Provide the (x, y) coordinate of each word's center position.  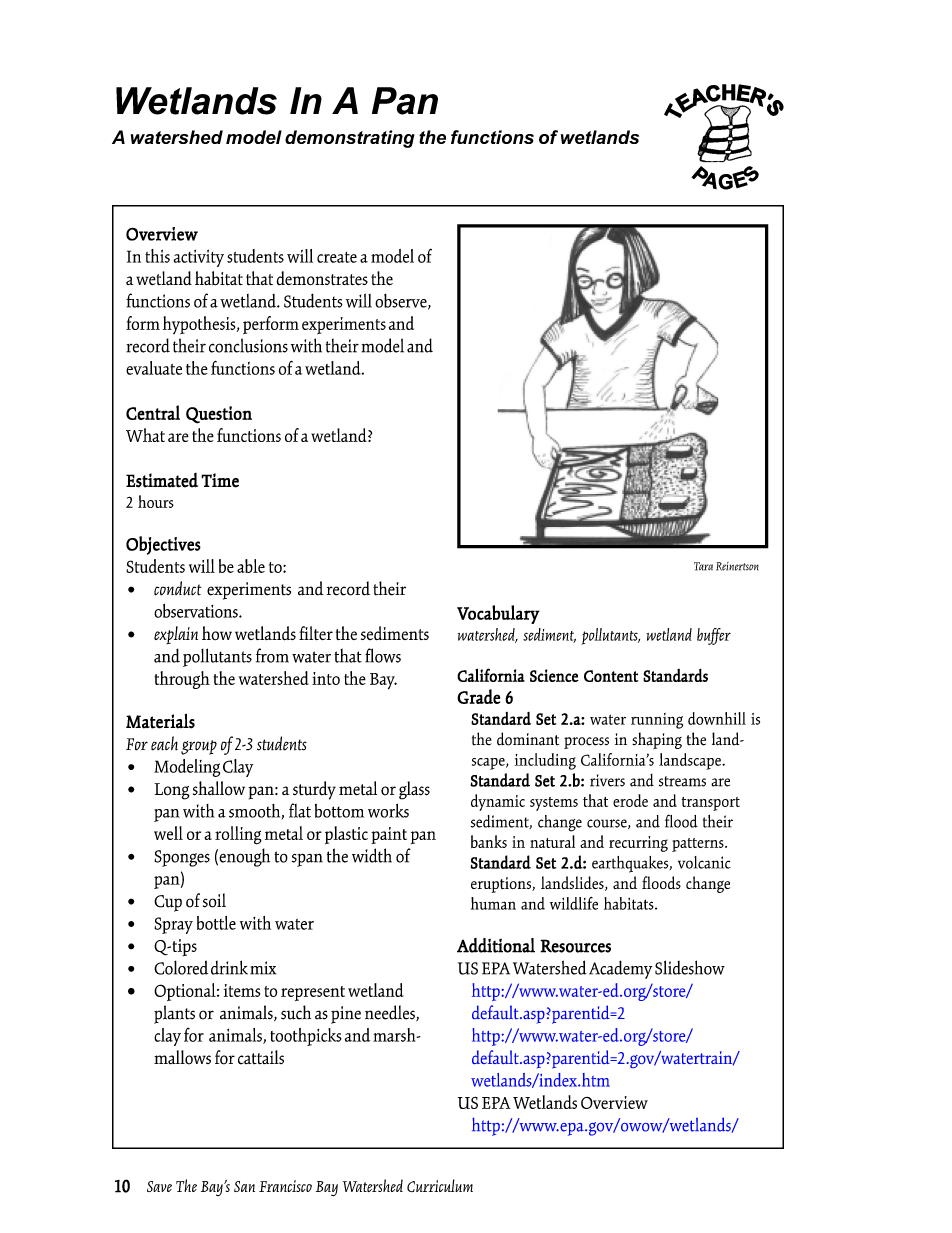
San (244, 1186)
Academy (620, 969)
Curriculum (440, 1185)
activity (198, 258)
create (337, 257)
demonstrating (350, 139)
